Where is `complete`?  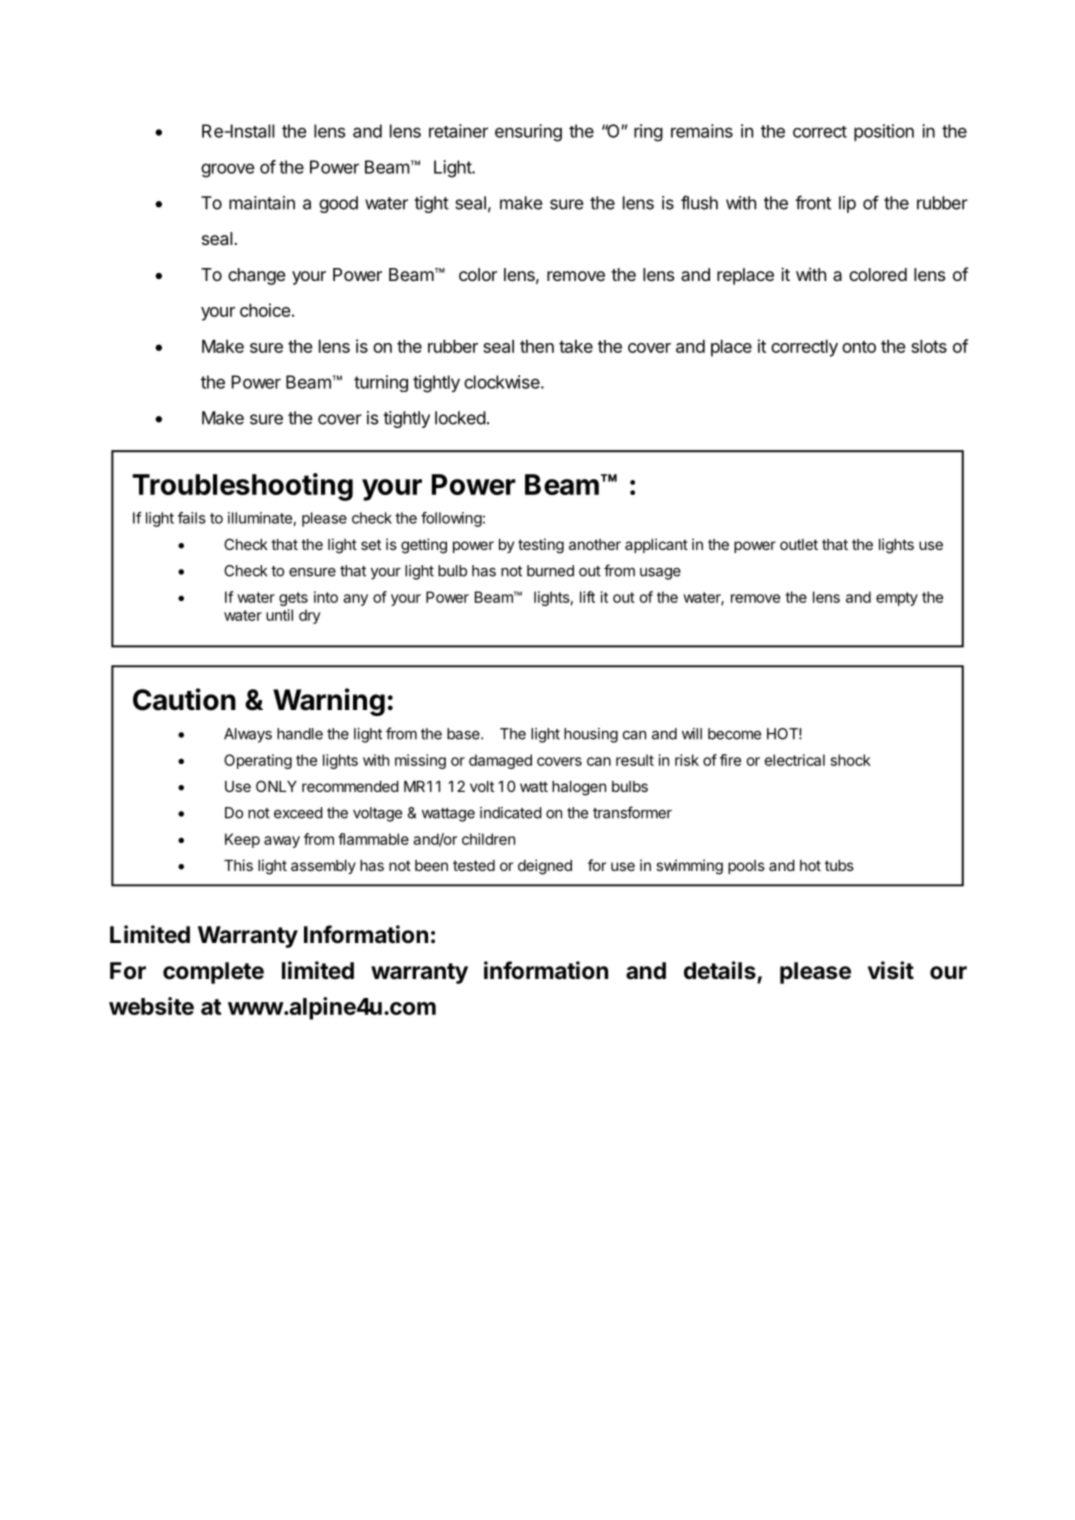
complete is located at coordinates (213, 973).
